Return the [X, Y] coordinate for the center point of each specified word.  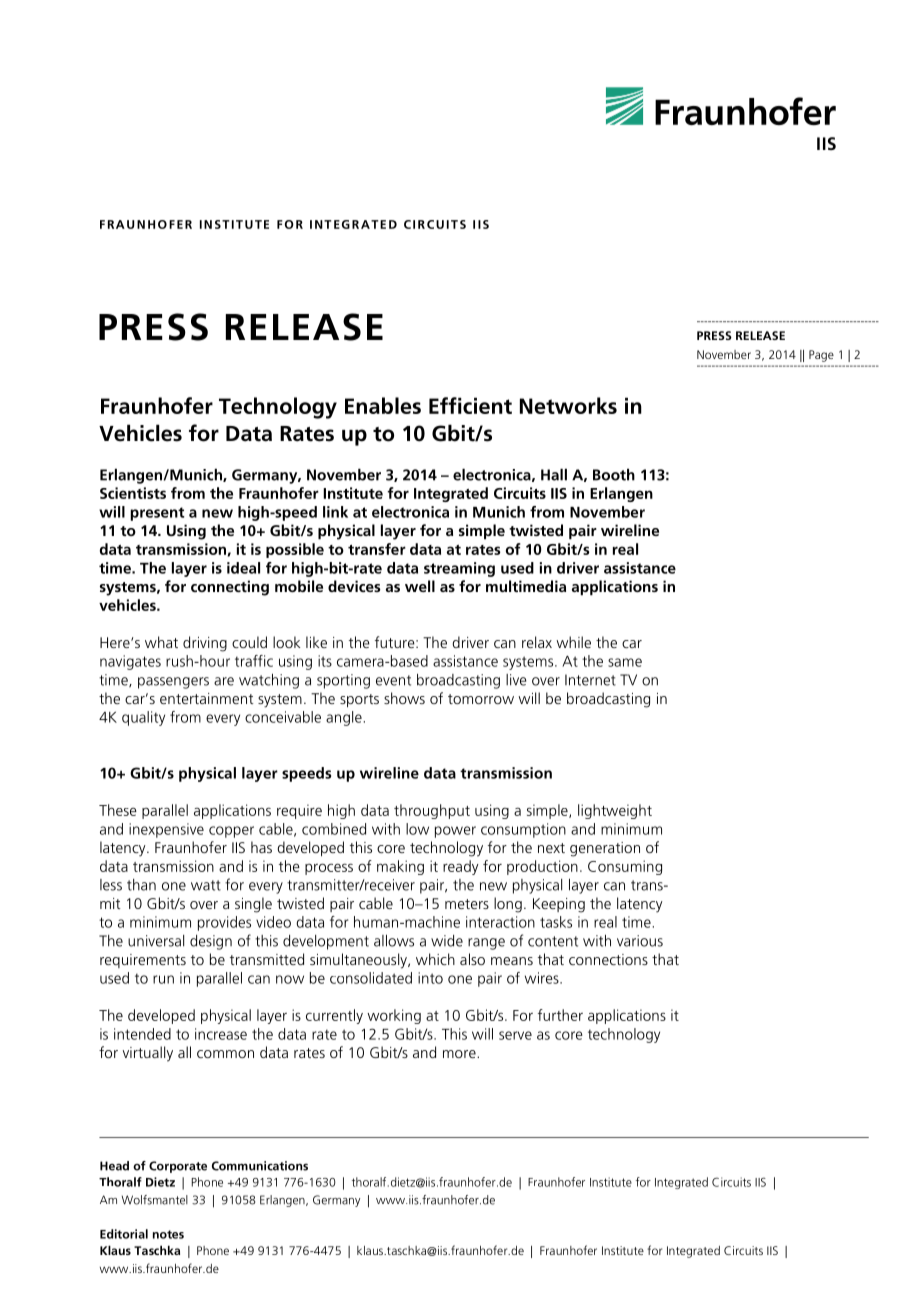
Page [821, 356]
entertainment [207, 698]
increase [221, 1034]
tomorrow [481, 699]
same [625, 662]
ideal [243, 568]
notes [168, 1234]
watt [206, 885]
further [560, 1015]
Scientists [133, 493]
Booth [614, 474]
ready [461, 867]
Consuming [625, 867]
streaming [459, 569]
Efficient [470, 405]
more [460, 1054]
